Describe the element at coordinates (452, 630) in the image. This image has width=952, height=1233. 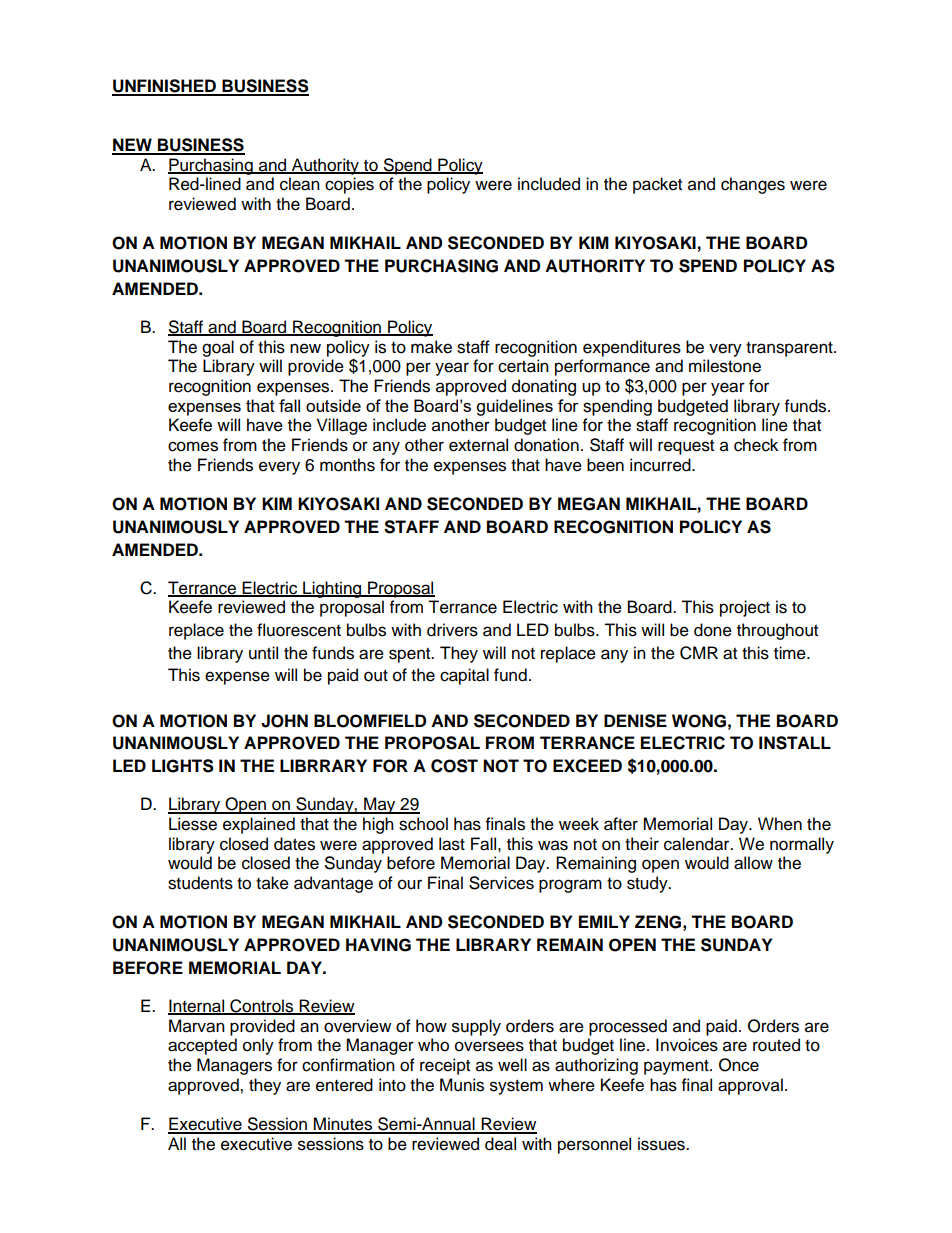
I see `drivers` at that location.
